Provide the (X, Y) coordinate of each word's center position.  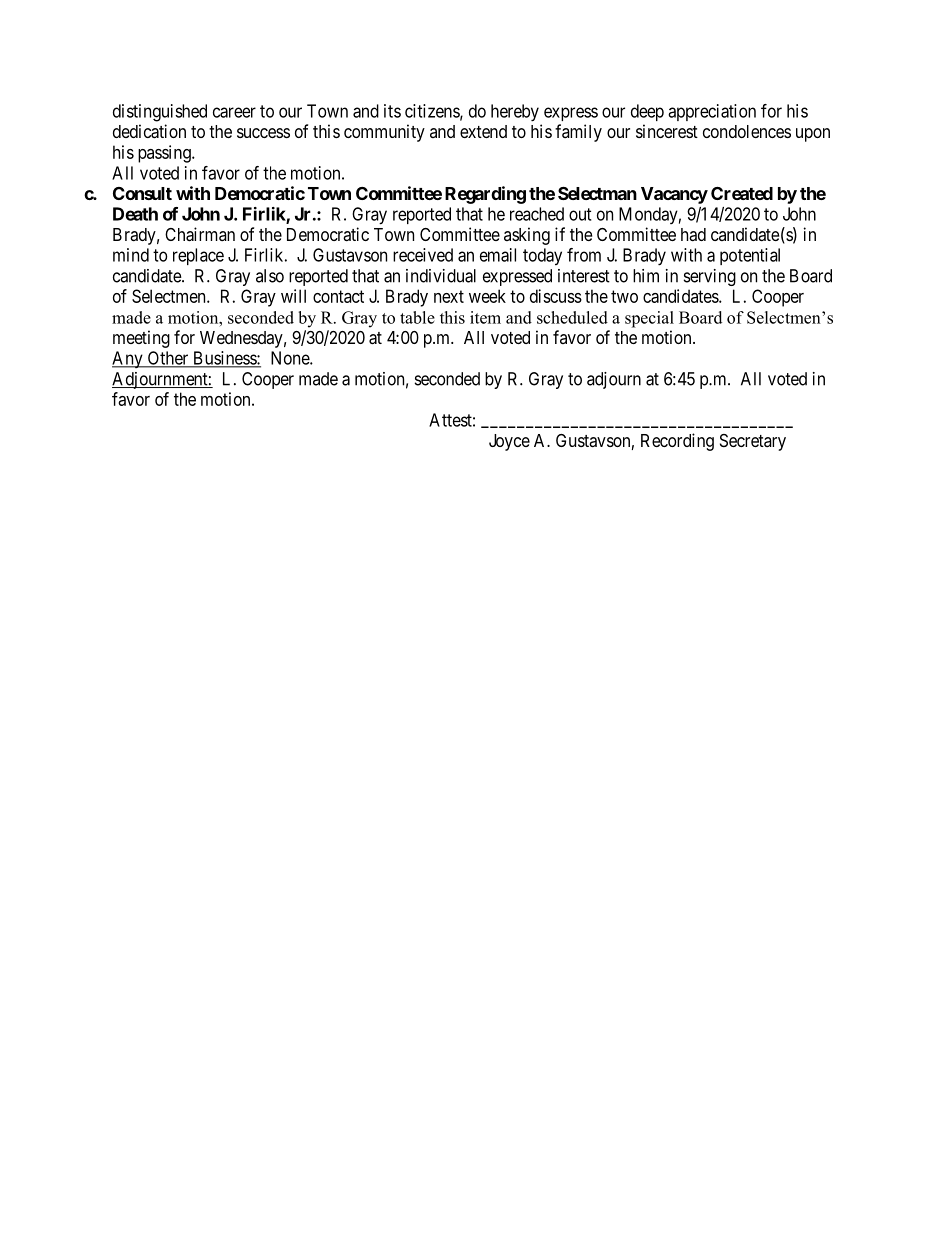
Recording (677, 442)
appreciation (712, 112)
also (270, 276)
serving (710, 277)
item (485, 317)
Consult (142, 193)
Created (742, 193)
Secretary (753, 442)
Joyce (509, 442)
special (649, 319)
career (234, 112)
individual (441, 276)
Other (168, 359)
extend (483, 131)
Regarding (485, 195)
